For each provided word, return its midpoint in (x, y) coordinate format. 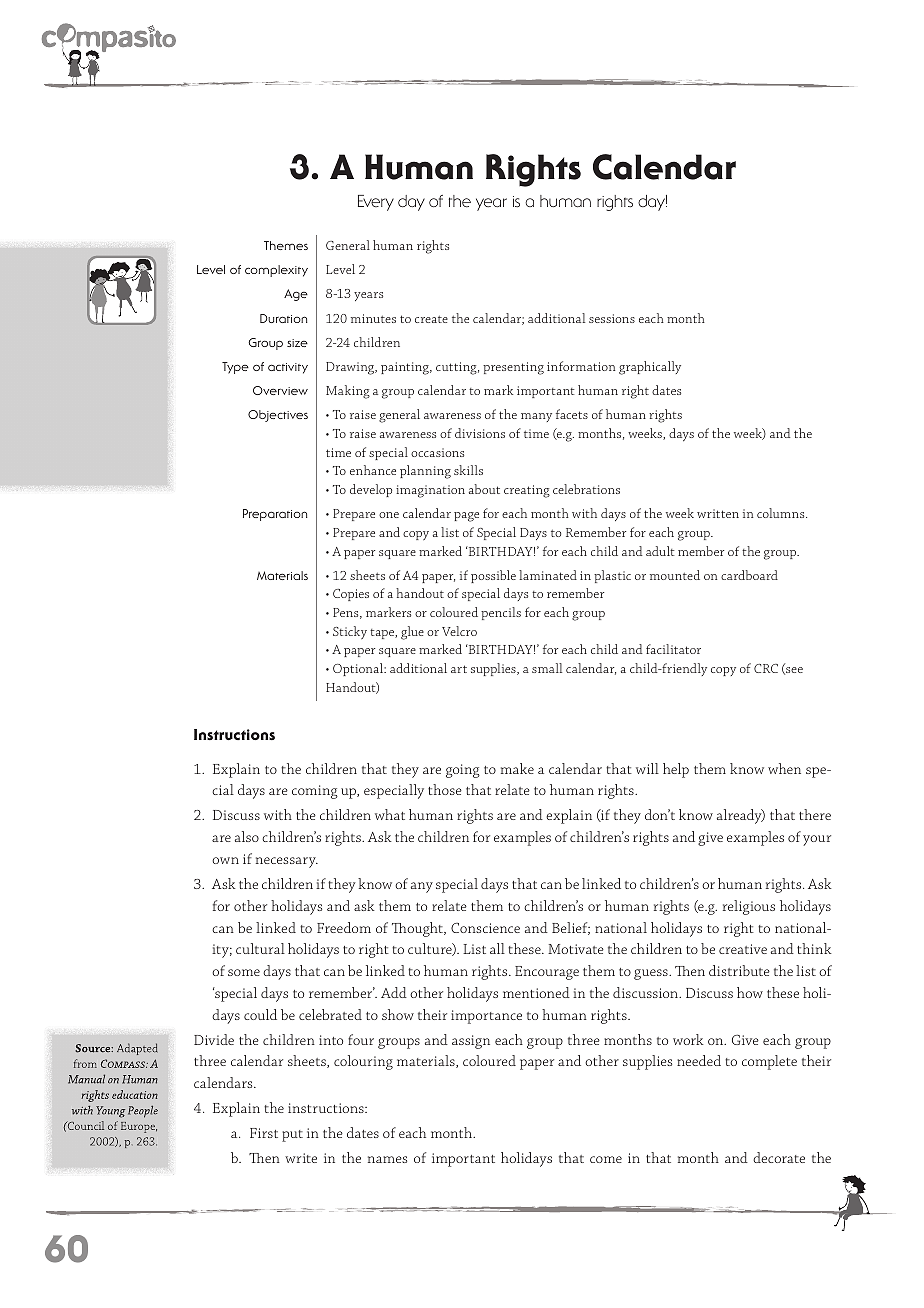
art (459, 669)
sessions (612, 318)
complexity (276, 271)
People (143, 1111)
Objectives (278, 416)
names (387, 1159)
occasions (437, 452)
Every (376, 203)
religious (749, 907)
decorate (779, 1157)
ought (426, 929)
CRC (766, 668)
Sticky (350, 632)
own (225, 860)
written (718, 513)
